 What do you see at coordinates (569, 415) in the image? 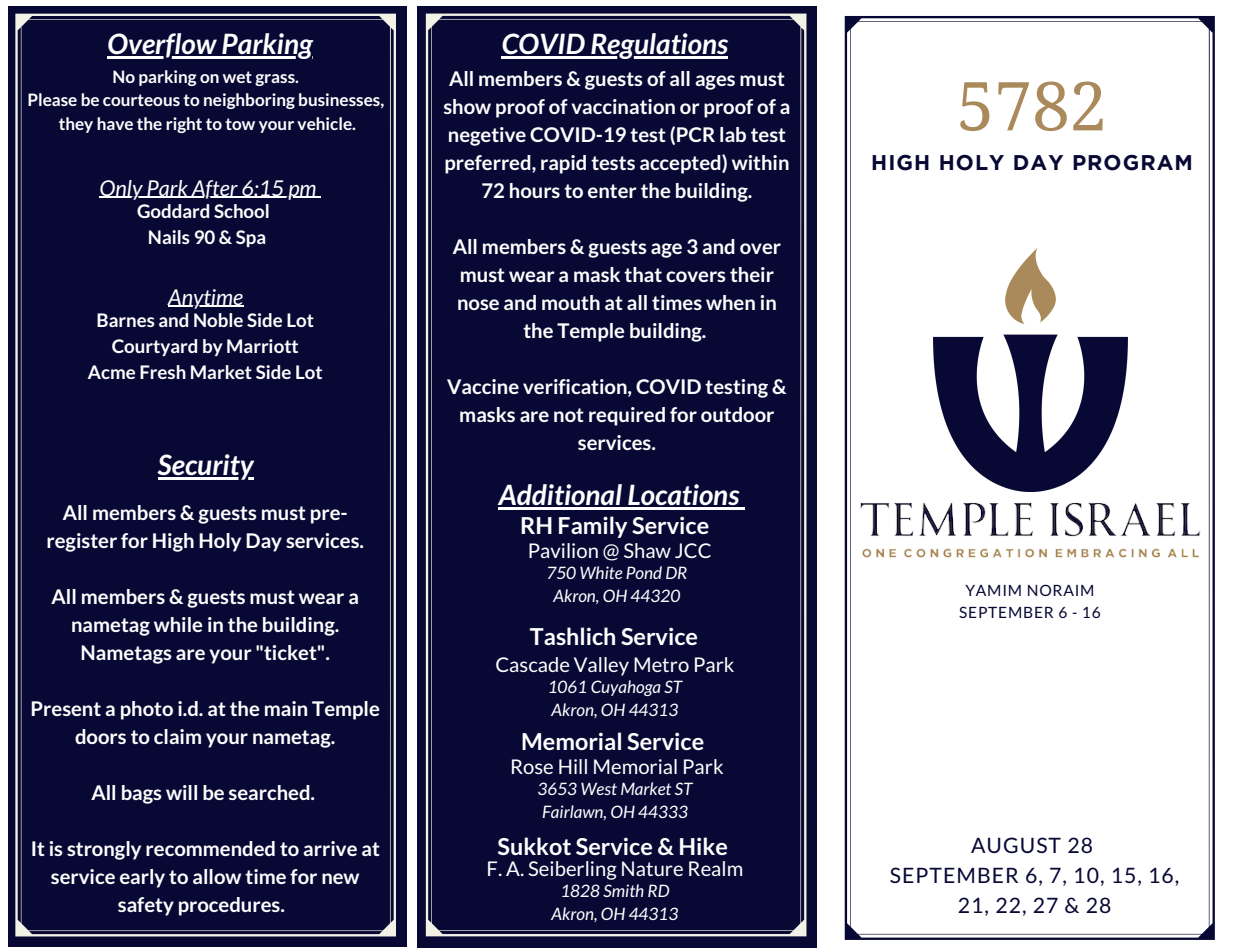
I see `not` at bounding box center [569, 415].
